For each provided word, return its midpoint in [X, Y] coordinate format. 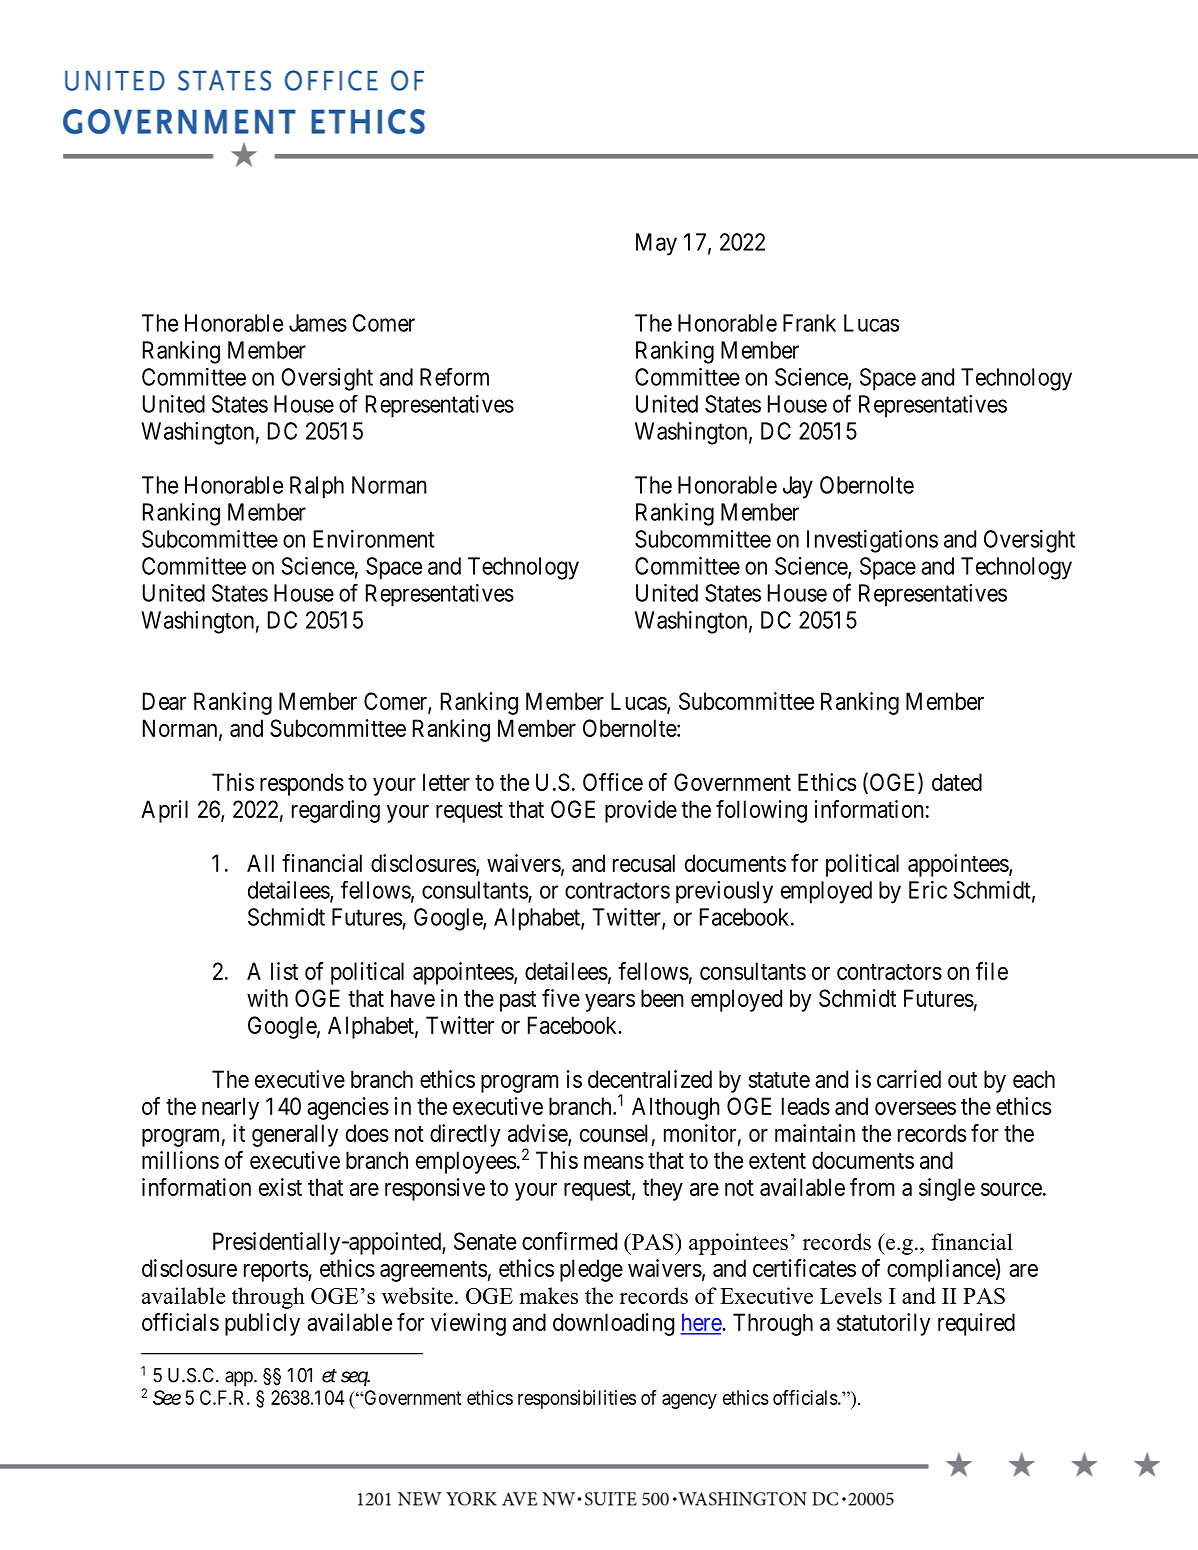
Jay [798, 487]
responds [302, 784]
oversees [915, 1108]
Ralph [317, 487]
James [318, 323]
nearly [230, 1108]
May [656, 244]
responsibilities [577, 1399]
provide [641, 811]
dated [957, 782]
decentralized [650, 1079]
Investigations [872, 541]
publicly [262, 1324]
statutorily [884, 1324]
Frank [809, 323]
